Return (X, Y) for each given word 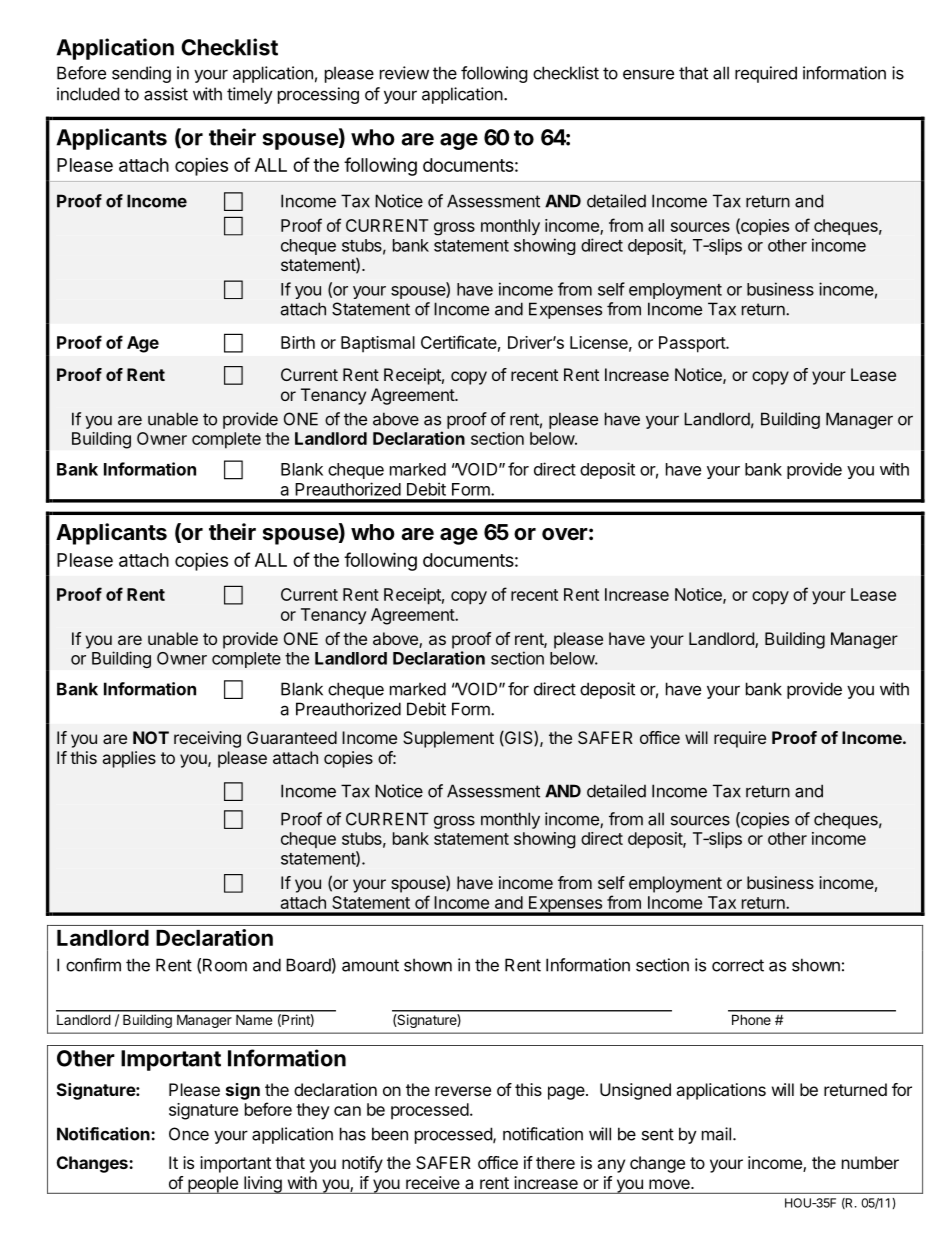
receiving (207, 739)
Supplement (448, 739)
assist (166, 94)
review (404, 73)
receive (433, 1182)
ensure (648, 74)
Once (189, 1134)
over (565, 534)
